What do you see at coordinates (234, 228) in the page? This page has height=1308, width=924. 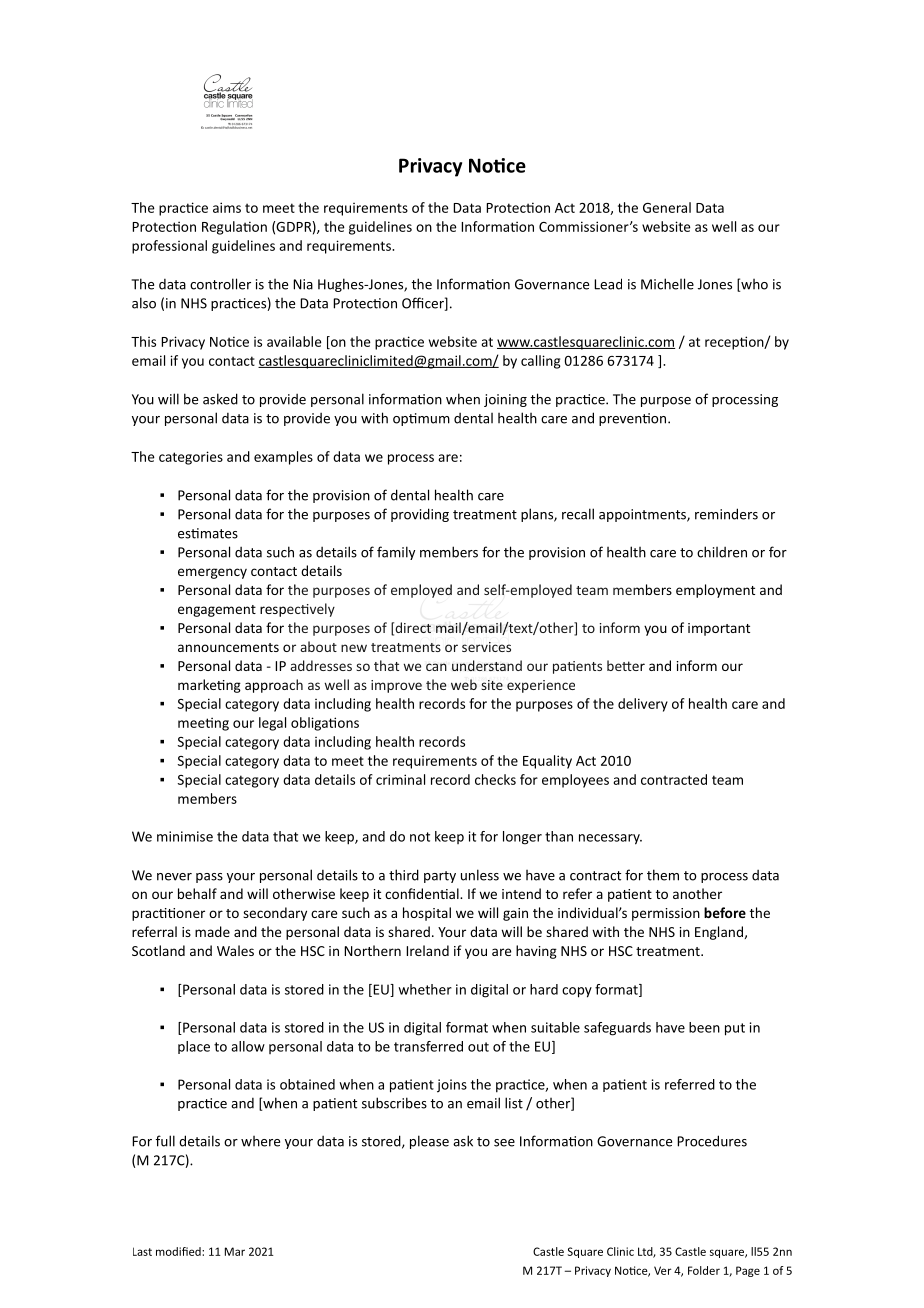 I see `Regulation` at bounding box center [234, 228].
